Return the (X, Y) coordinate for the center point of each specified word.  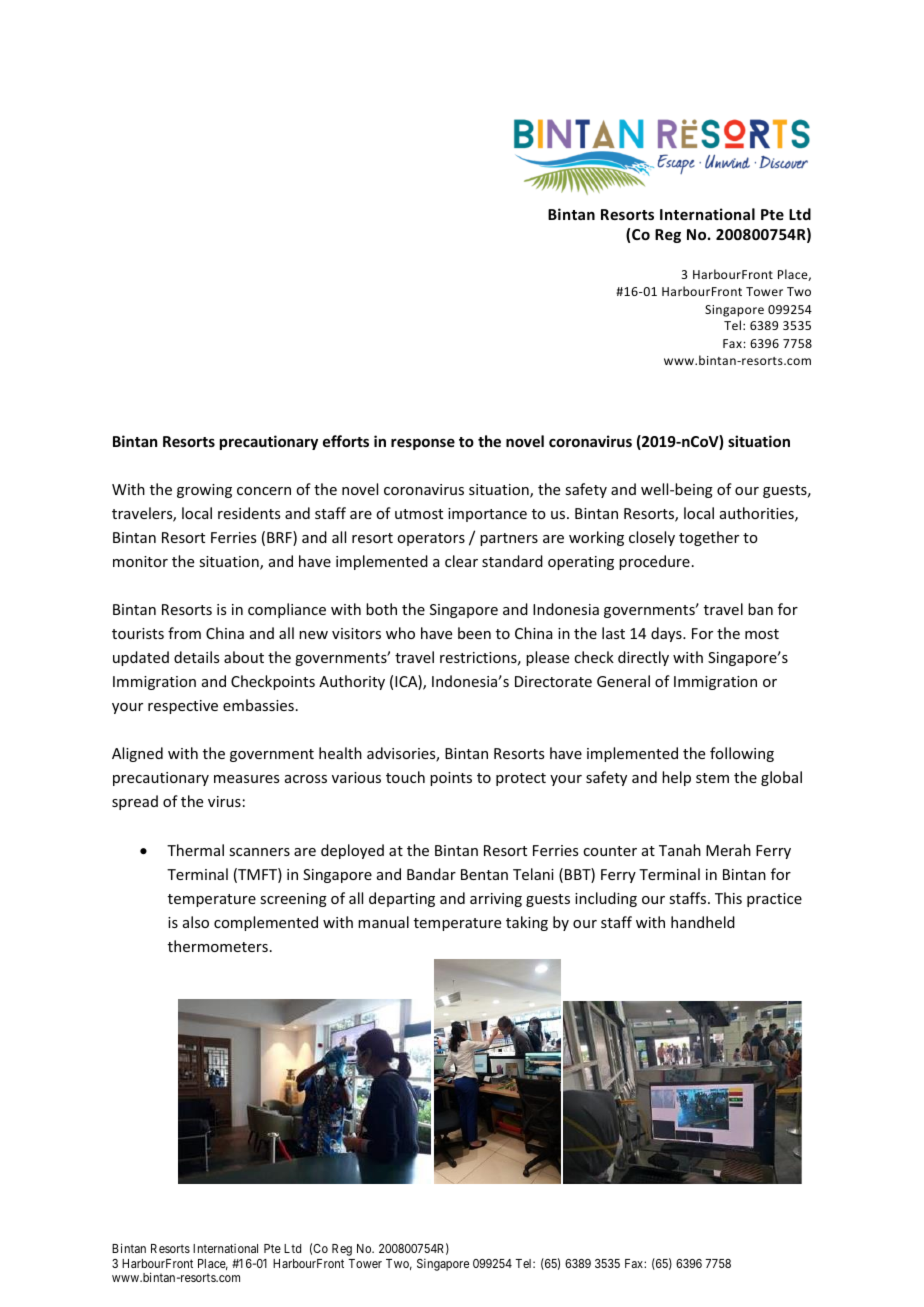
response (423, 444)
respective (183, 707)
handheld (703, 922)
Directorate (553, 681)
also (196, 922)
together (709, 538)
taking (527, 923)
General (623, 681)
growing (204, 491)
